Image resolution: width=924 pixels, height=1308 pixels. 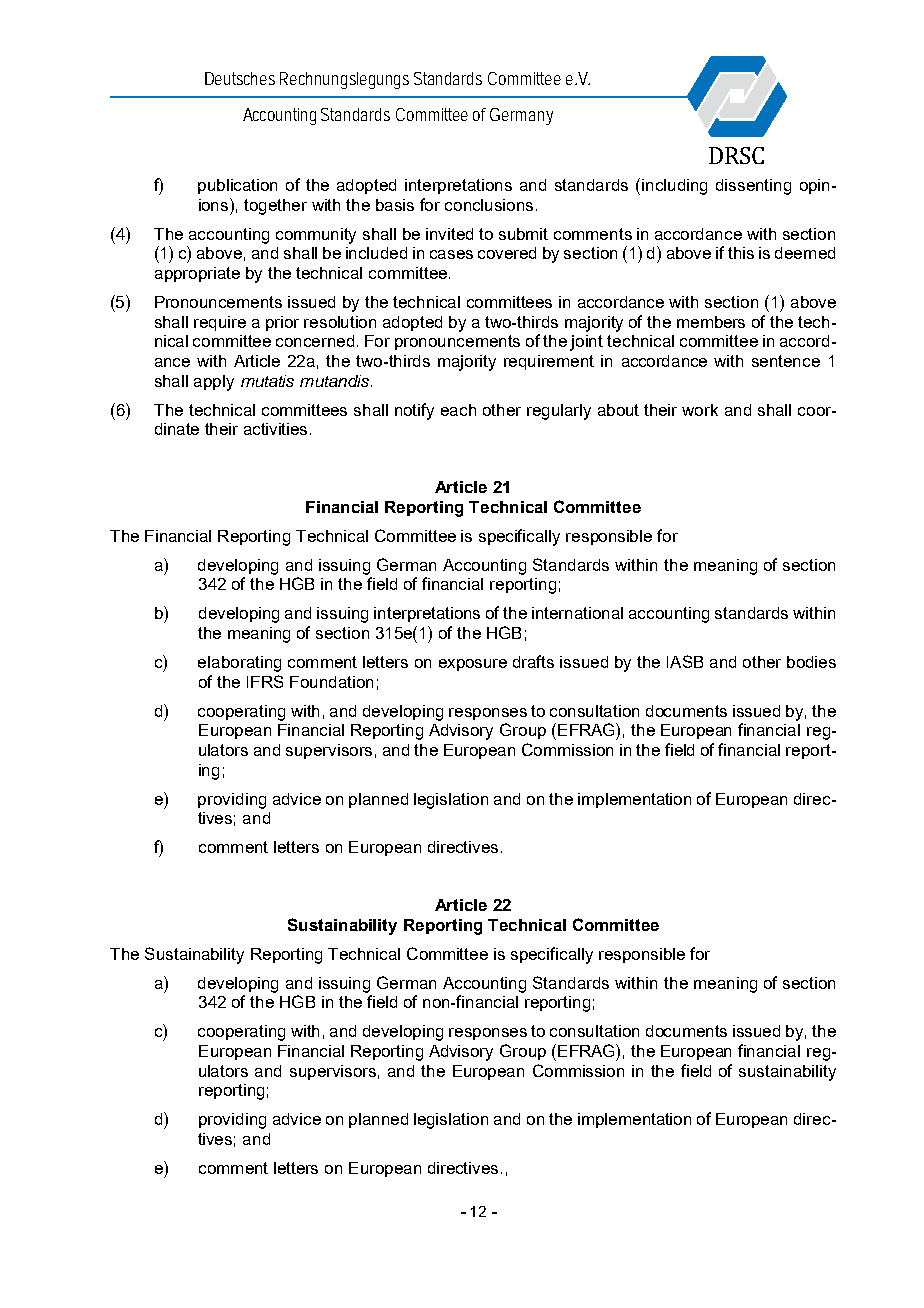 I want to click on work, so click(x=700, y=410).
